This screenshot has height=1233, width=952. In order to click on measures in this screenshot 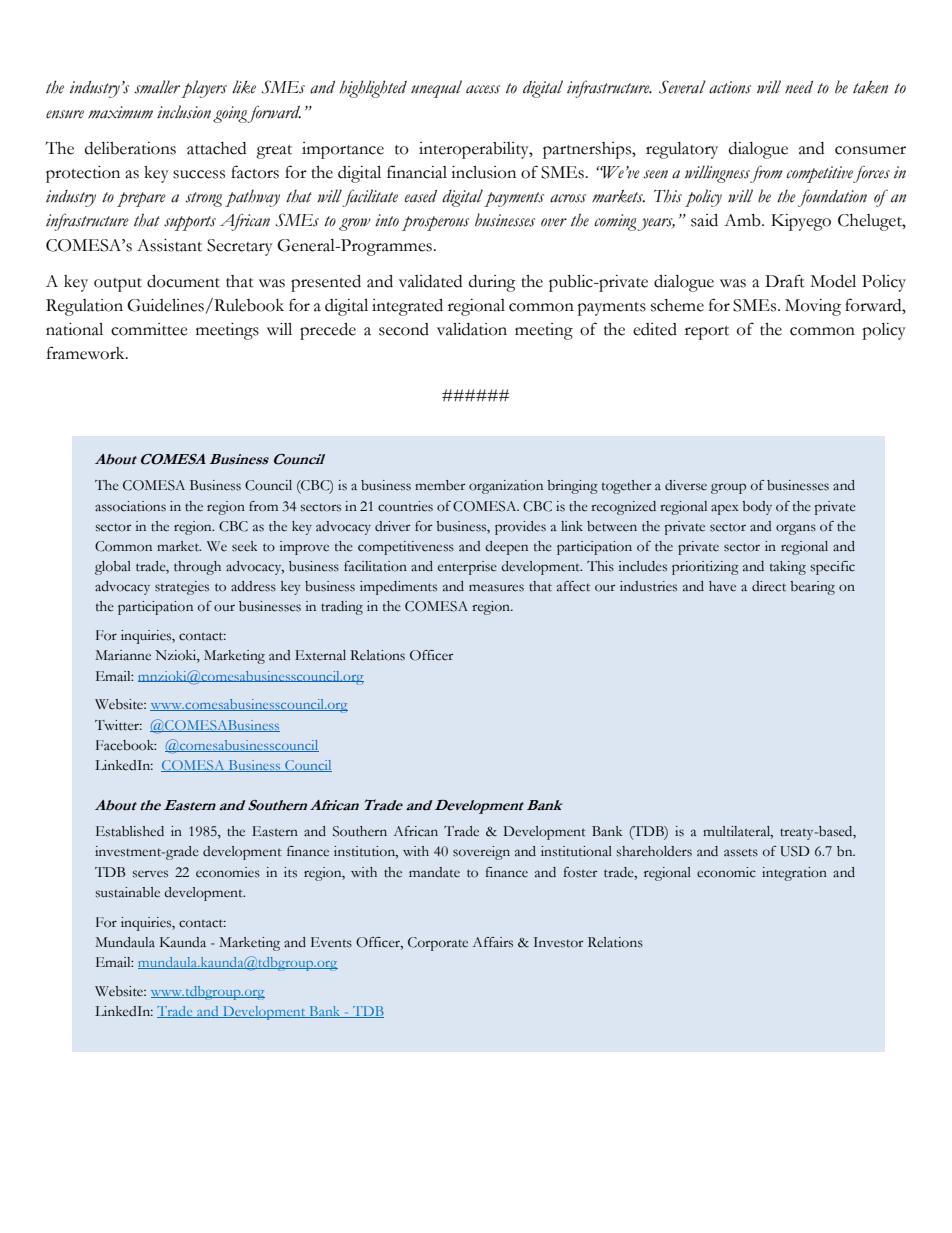, I will do `click(496, 588)`.
